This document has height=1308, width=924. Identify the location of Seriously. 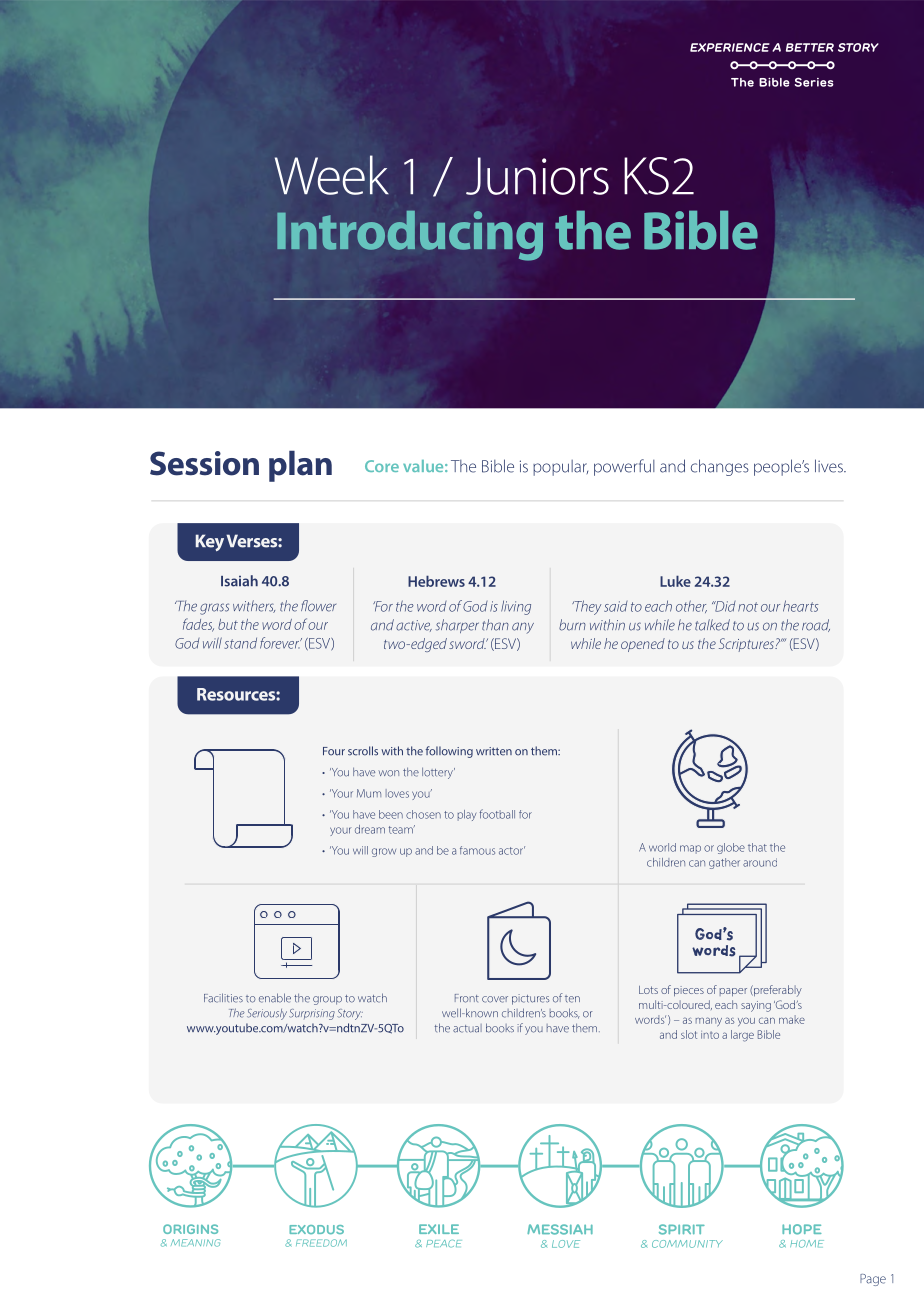
(267, 1014).
